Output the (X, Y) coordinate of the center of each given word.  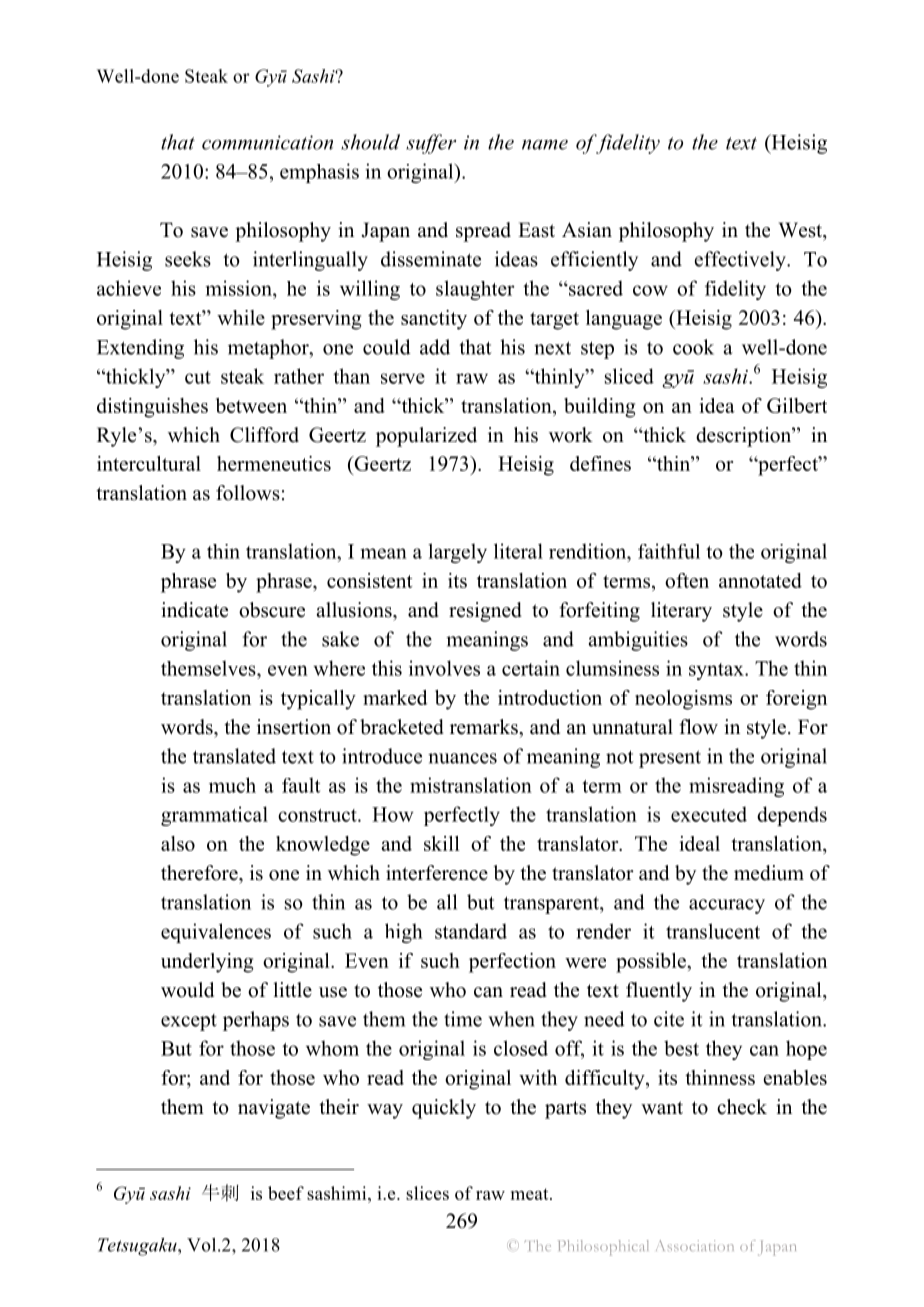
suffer (431, 144)
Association (695, 1245)
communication (267, 142)
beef (286, 1193)
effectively (741, 261)
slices (427, 1193)
